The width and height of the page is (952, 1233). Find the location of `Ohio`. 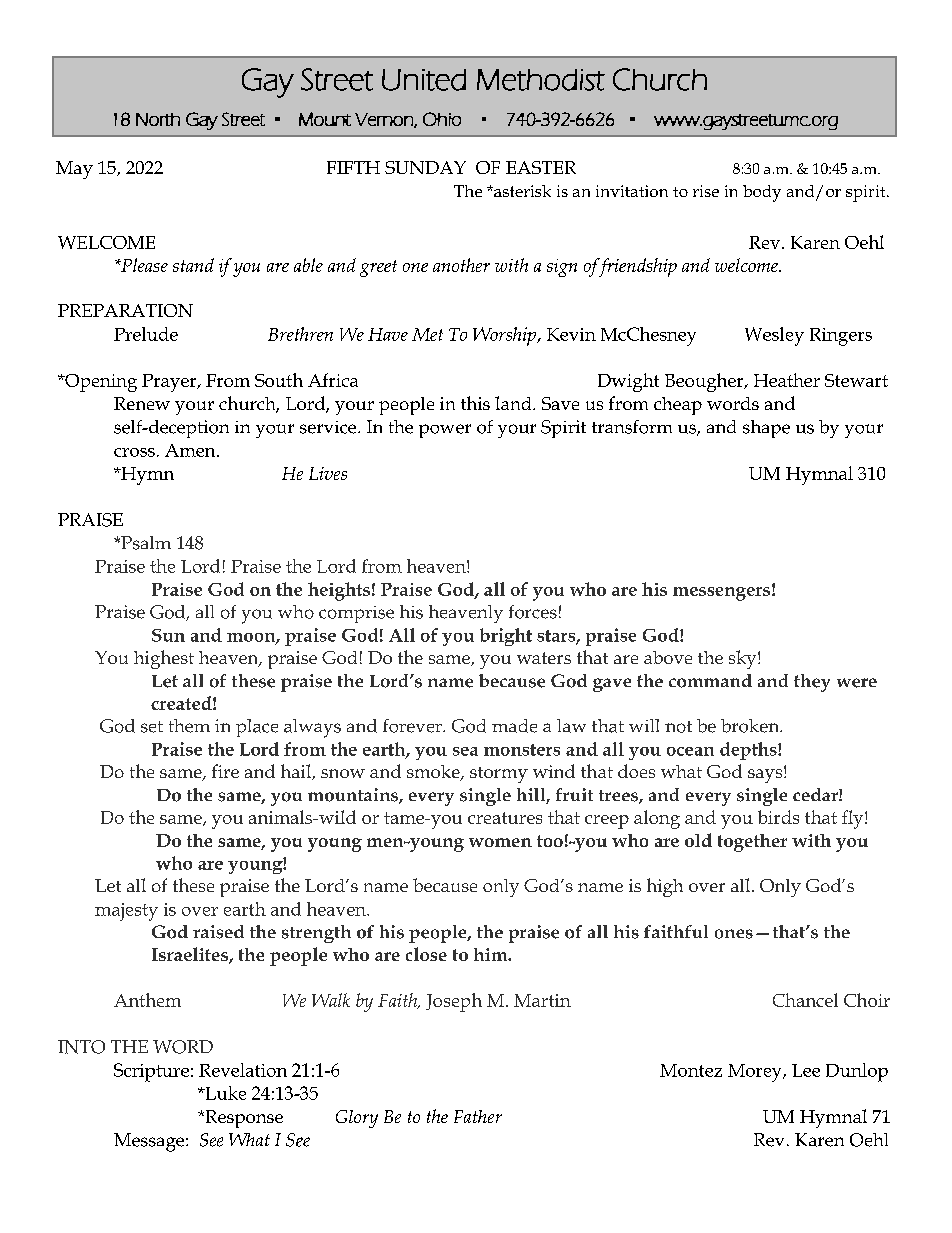

Ohio is located at coordinates (442, 119).
